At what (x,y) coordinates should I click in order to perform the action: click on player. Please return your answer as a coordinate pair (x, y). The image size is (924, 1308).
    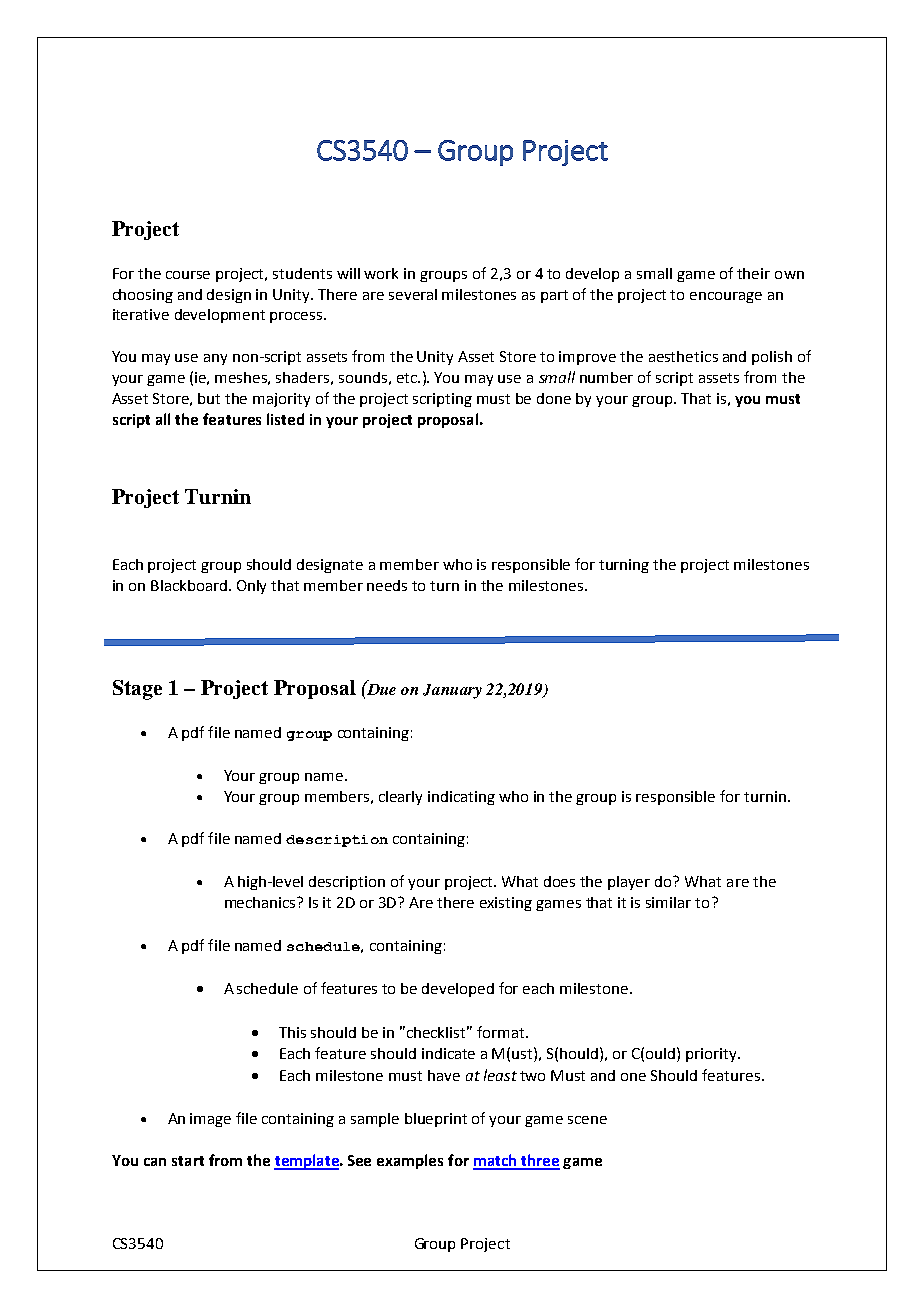
    Looking at the image, I should click on (629, 883).
